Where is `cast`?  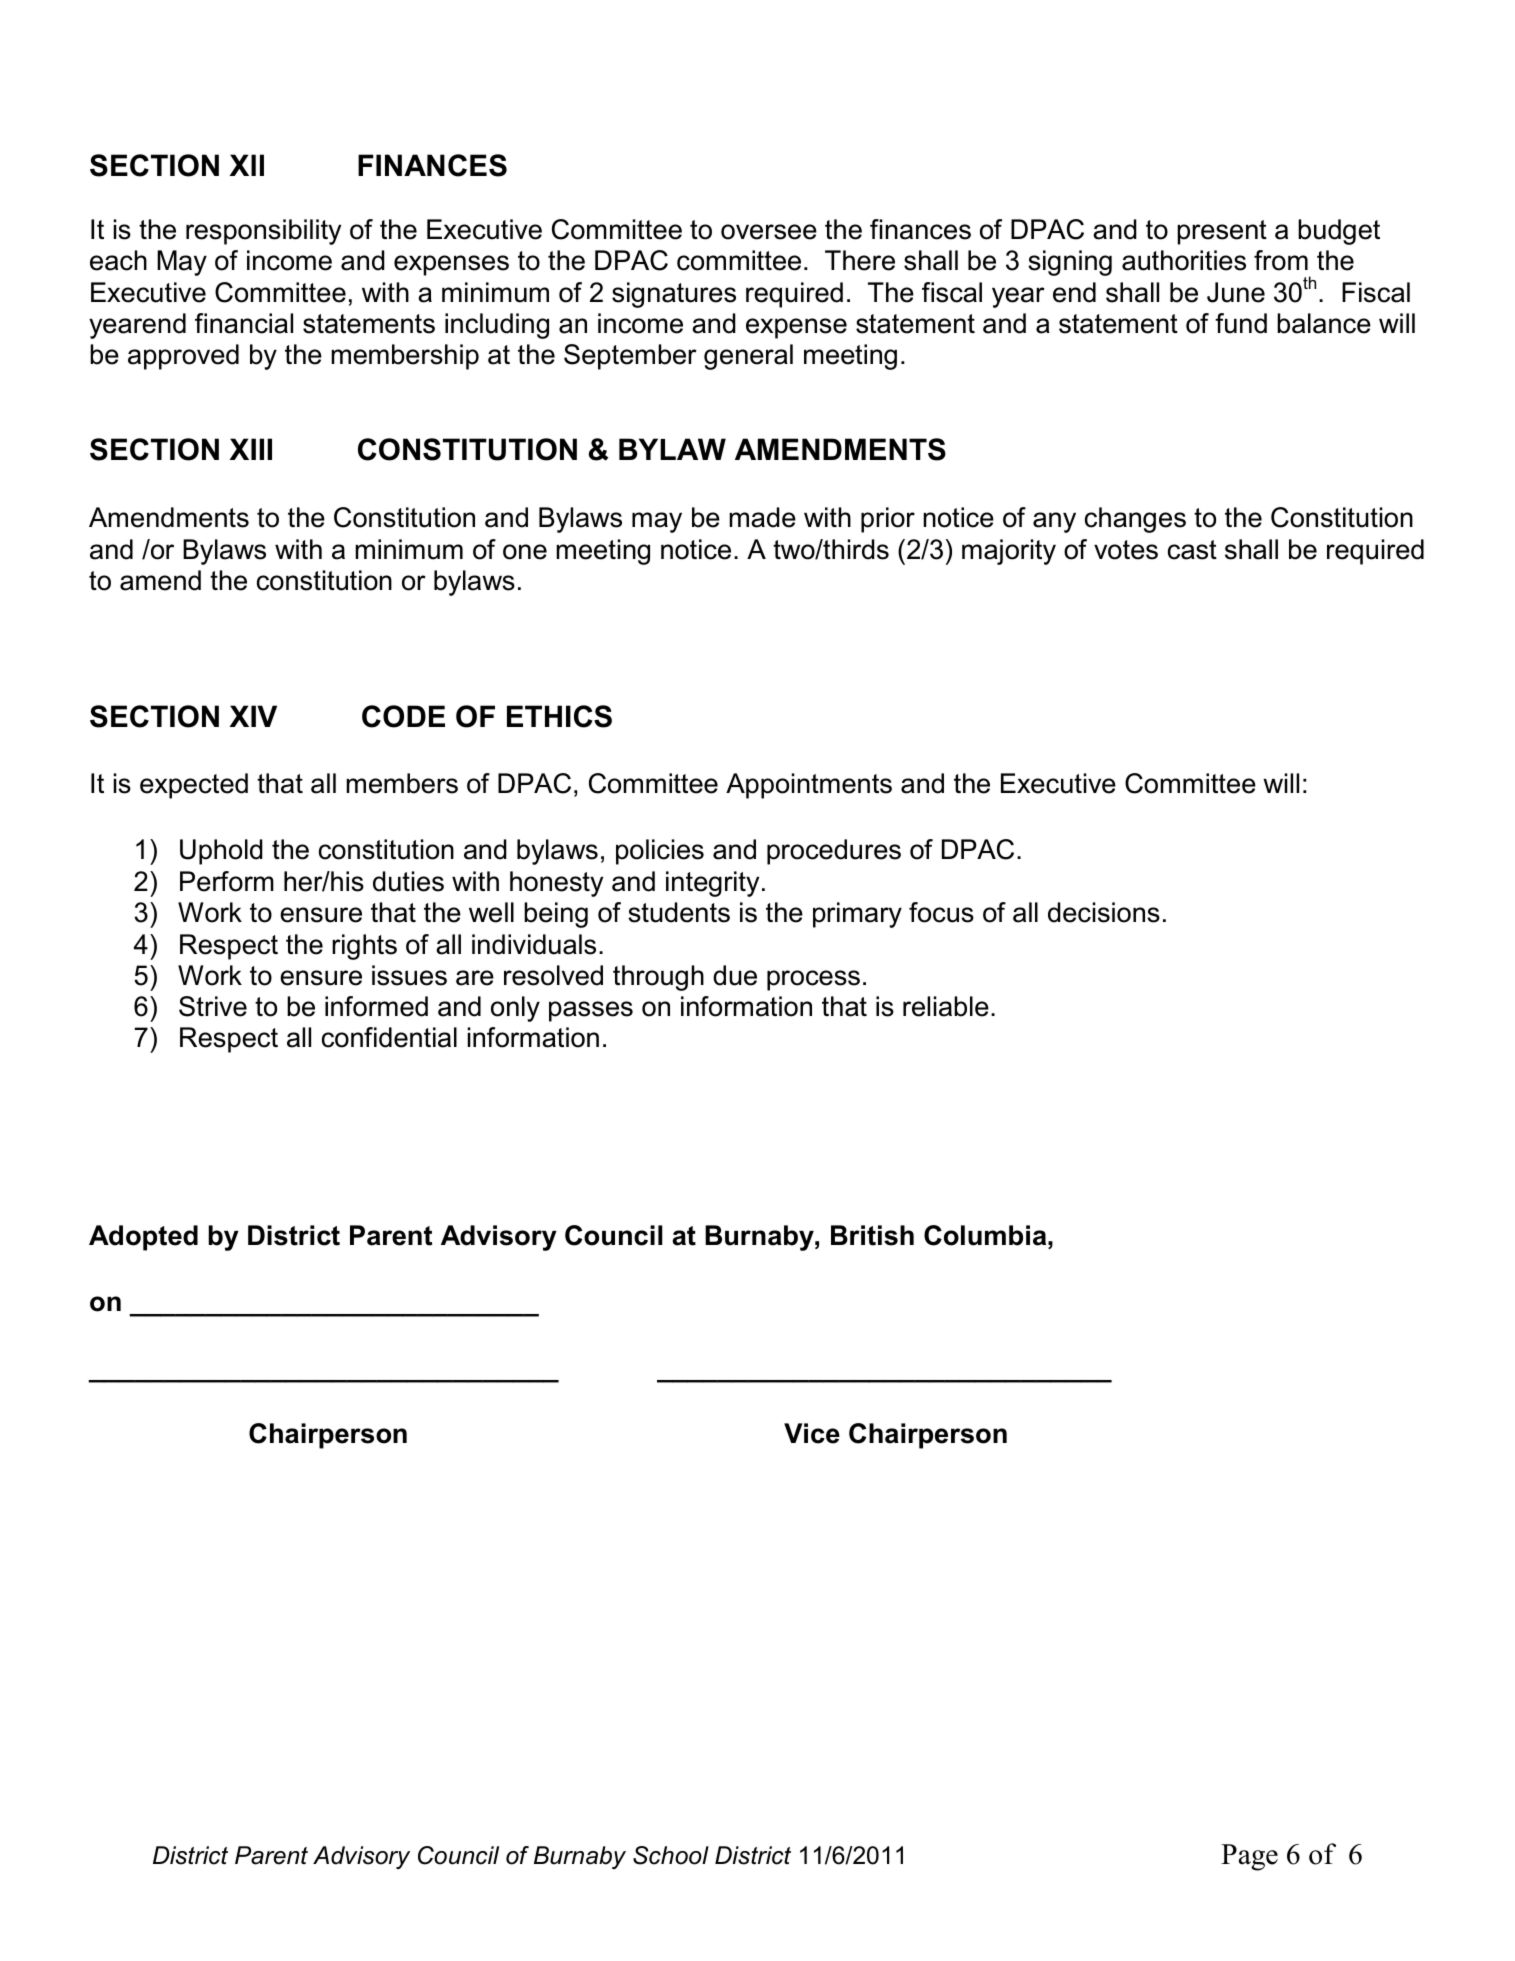 cast is located at coordinates (1192, 550).
